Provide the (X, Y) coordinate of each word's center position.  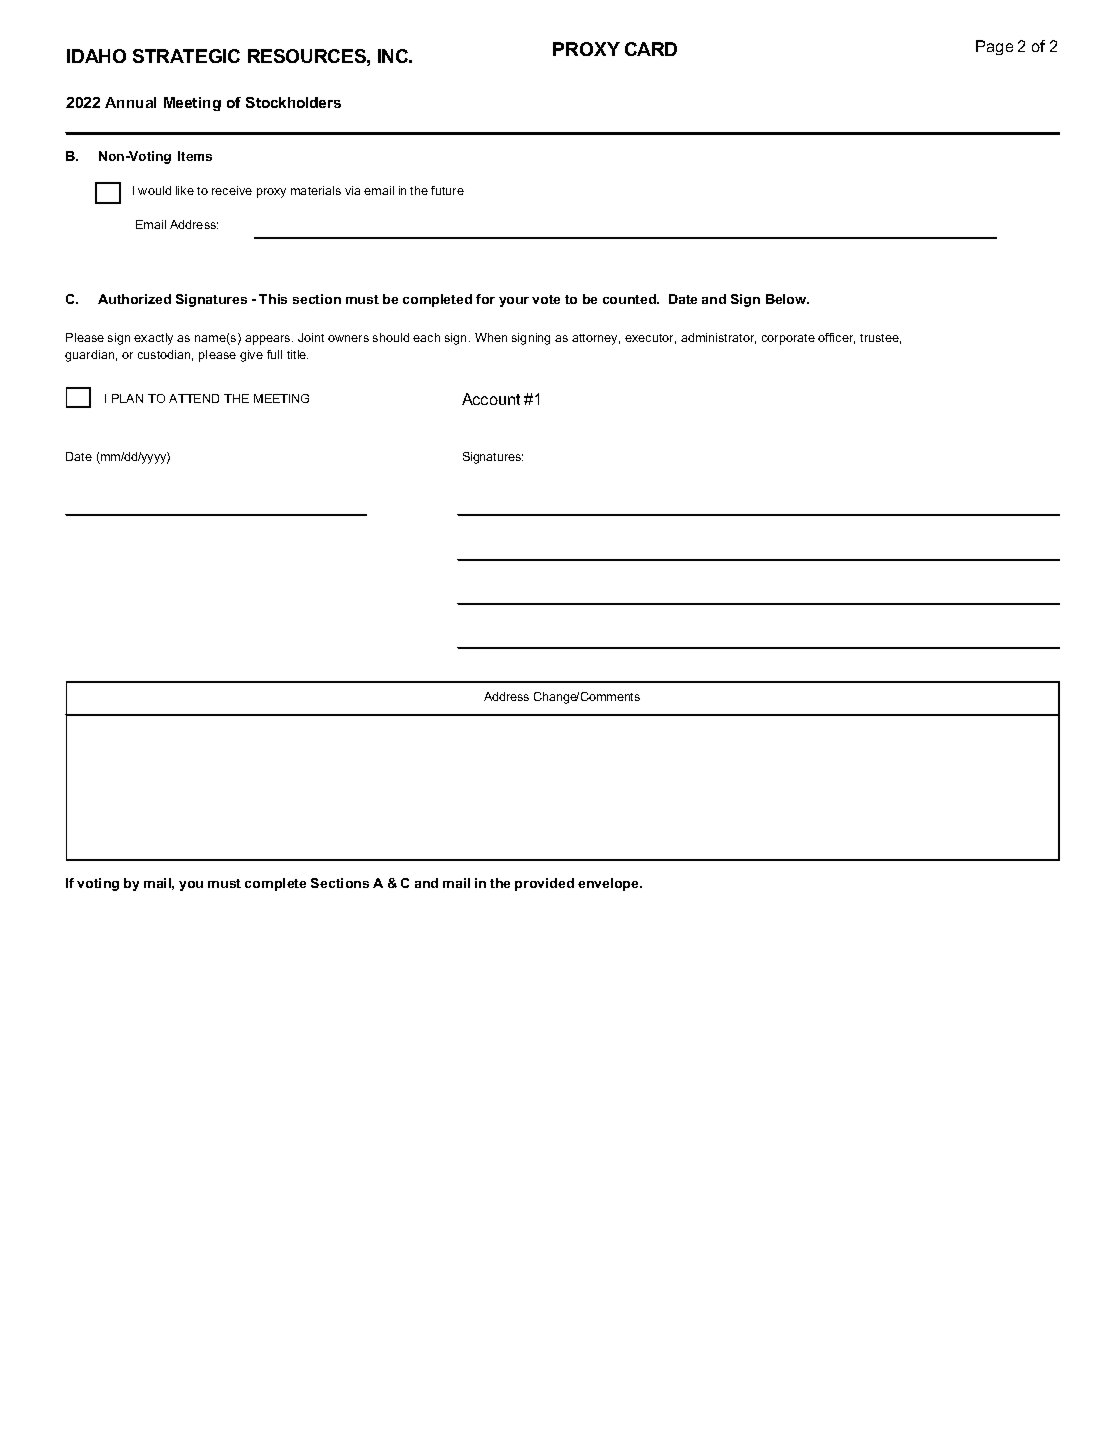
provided (544, 884)
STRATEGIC (186, 56)
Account (491, 399)
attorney (596, 339)
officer (836, 338)
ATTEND (194, 398)
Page (994, 47)
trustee (880, 339)
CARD (651, 49)
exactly (153, 339)
